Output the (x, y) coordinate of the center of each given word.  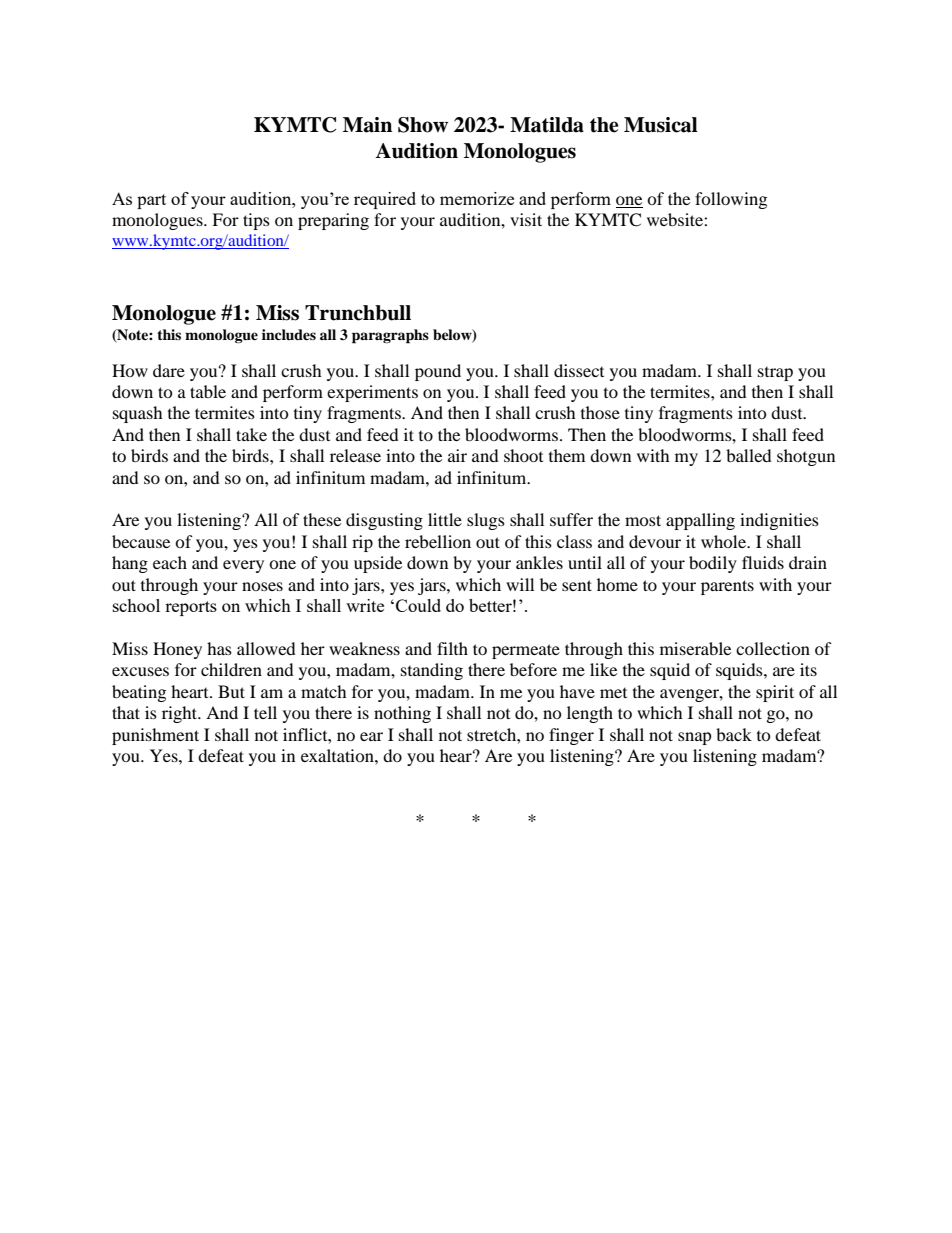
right (181, 714)
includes (289, 334)
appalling (700, 521)
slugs (486, 521)
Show (423, 125)
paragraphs (390, 336)
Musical (661, 125)
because (141, 541)
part (151, 201)
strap (775, 374)
